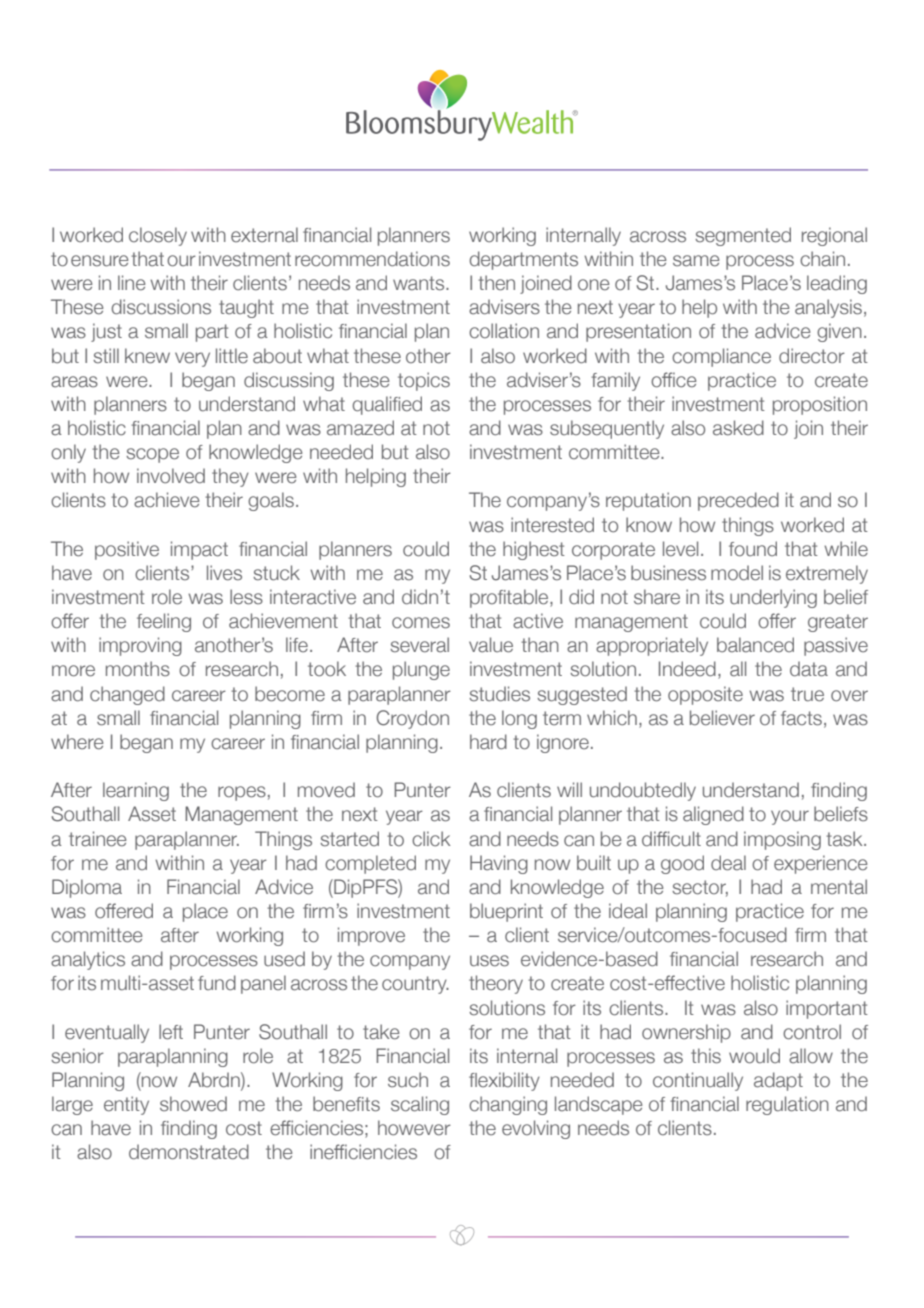 This image has height=1308, width=924. Describe the element at coordinates (193, 1104) in the image. I see `showed` at that location.
